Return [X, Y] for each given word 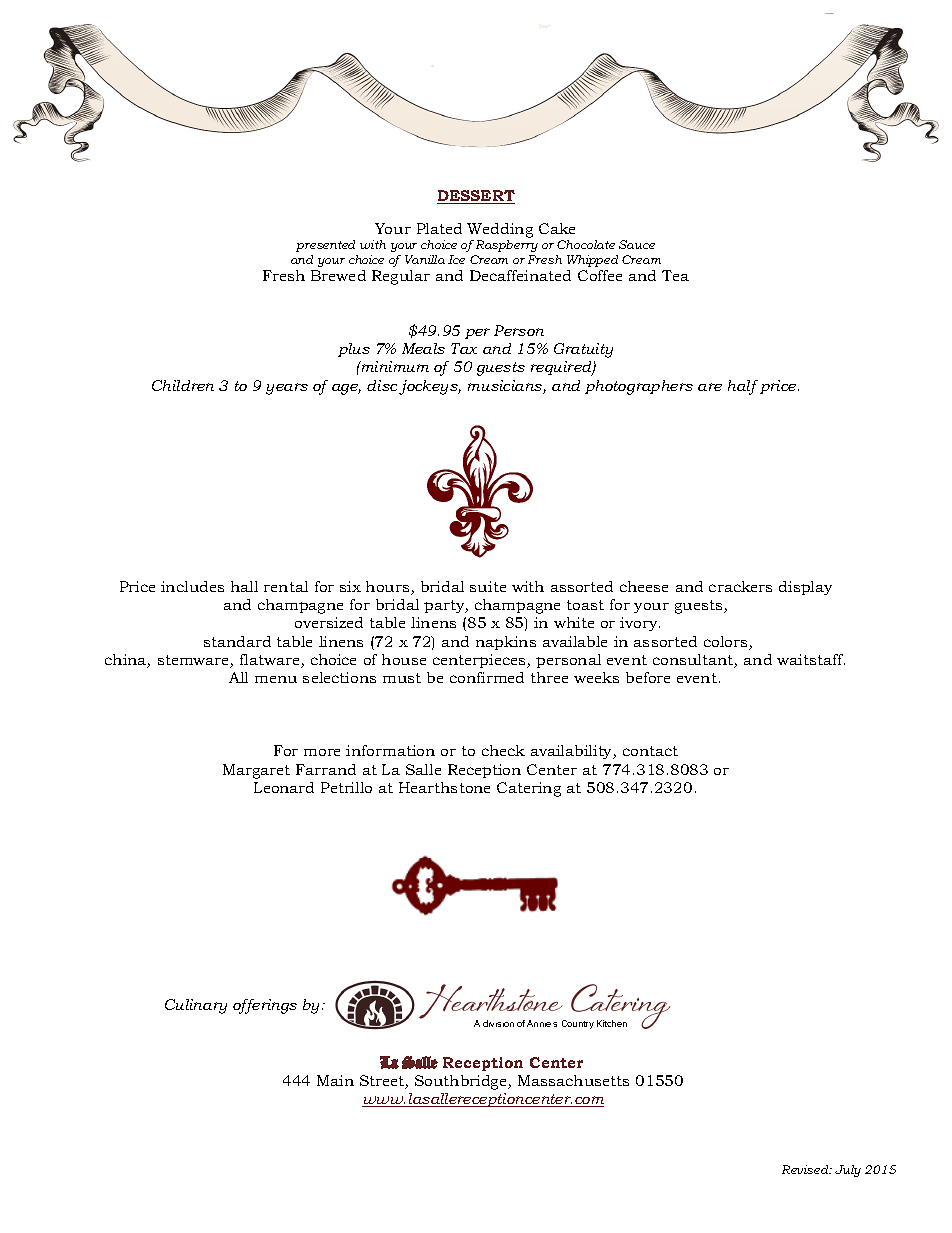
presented [325, 246]
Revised [806, 1169]
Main [335, 1080]
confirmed [487, 677]
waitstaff [811, 659]
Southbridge [462, 1082]
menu [276, 679]
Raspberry [507, 246]
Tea [675, 275]
